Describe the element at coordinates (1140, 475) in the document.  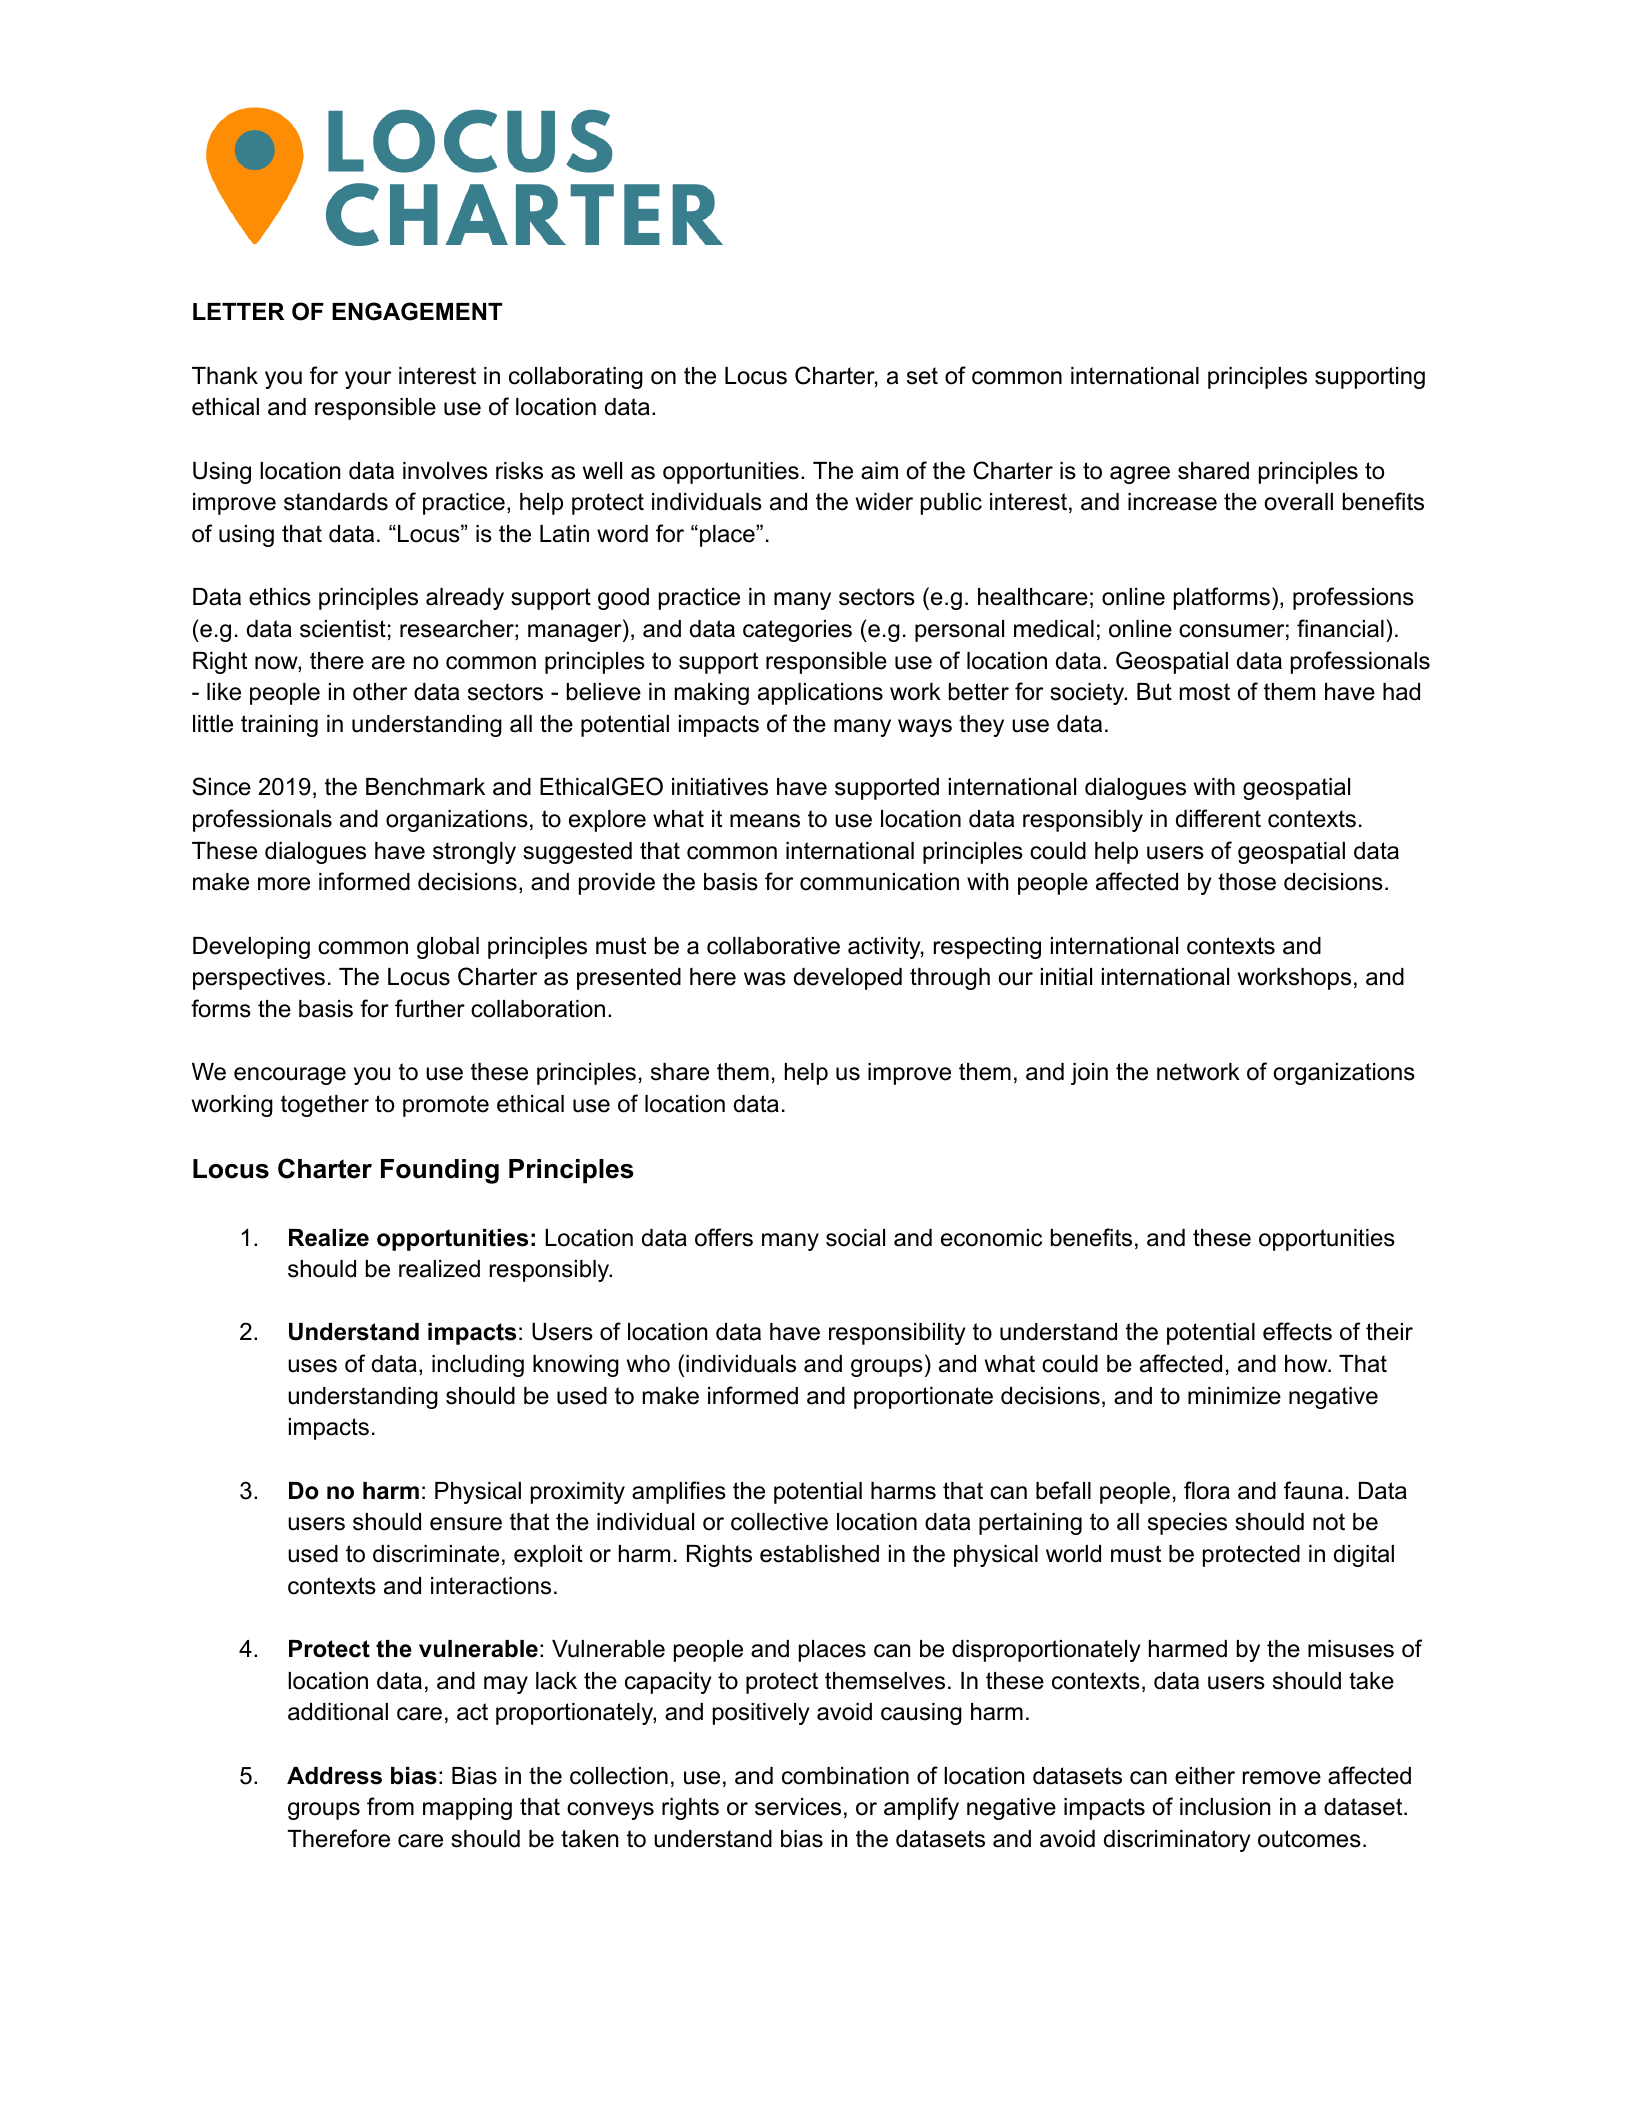
I see `agree` at that location.
